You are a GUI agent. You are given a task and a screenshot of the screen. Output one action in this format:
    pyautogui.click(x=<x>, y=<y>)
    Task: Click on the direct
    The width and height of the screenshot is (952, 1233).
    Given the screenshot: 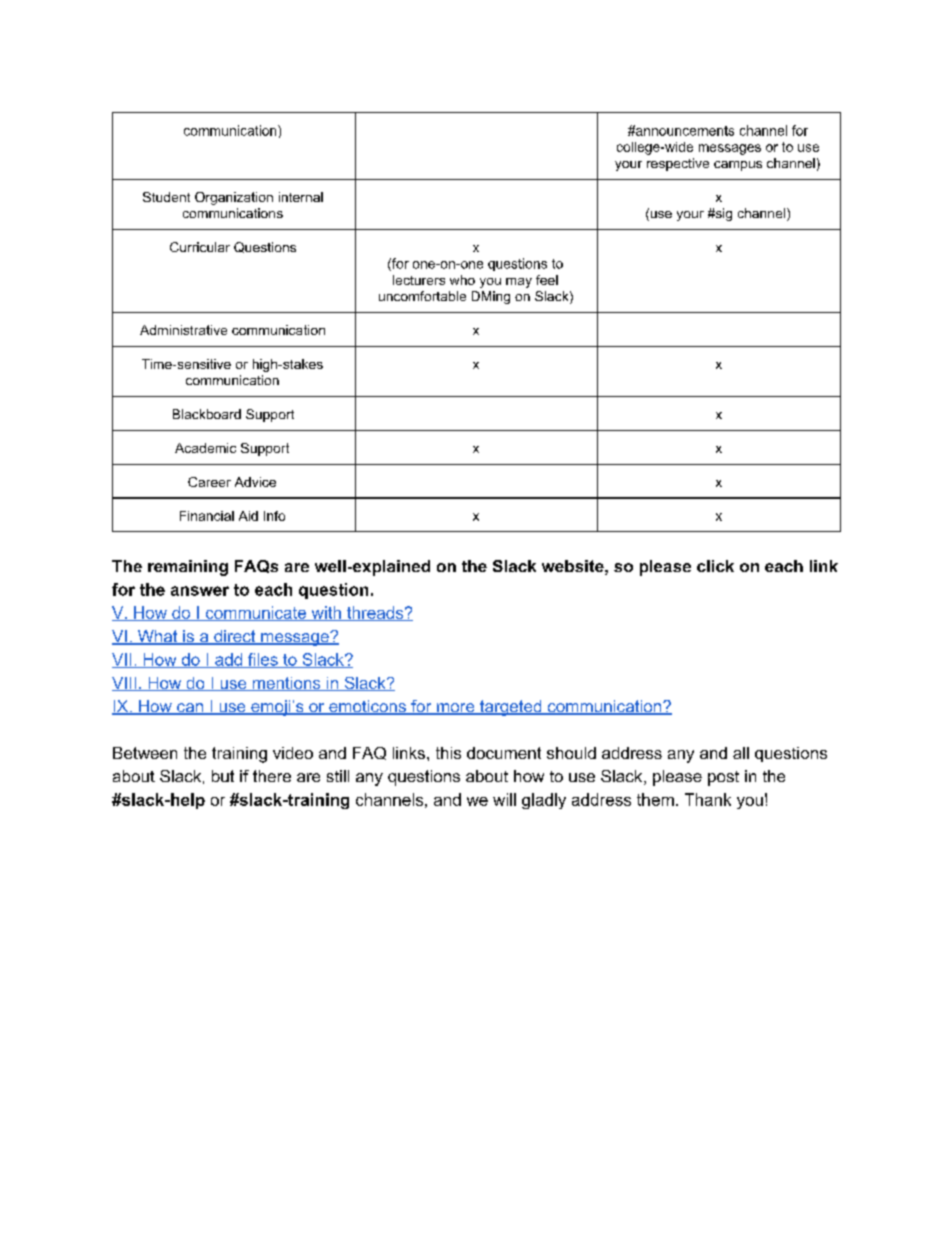 What is the action you would take?
    pyautogui.click(x=235, y=637)
